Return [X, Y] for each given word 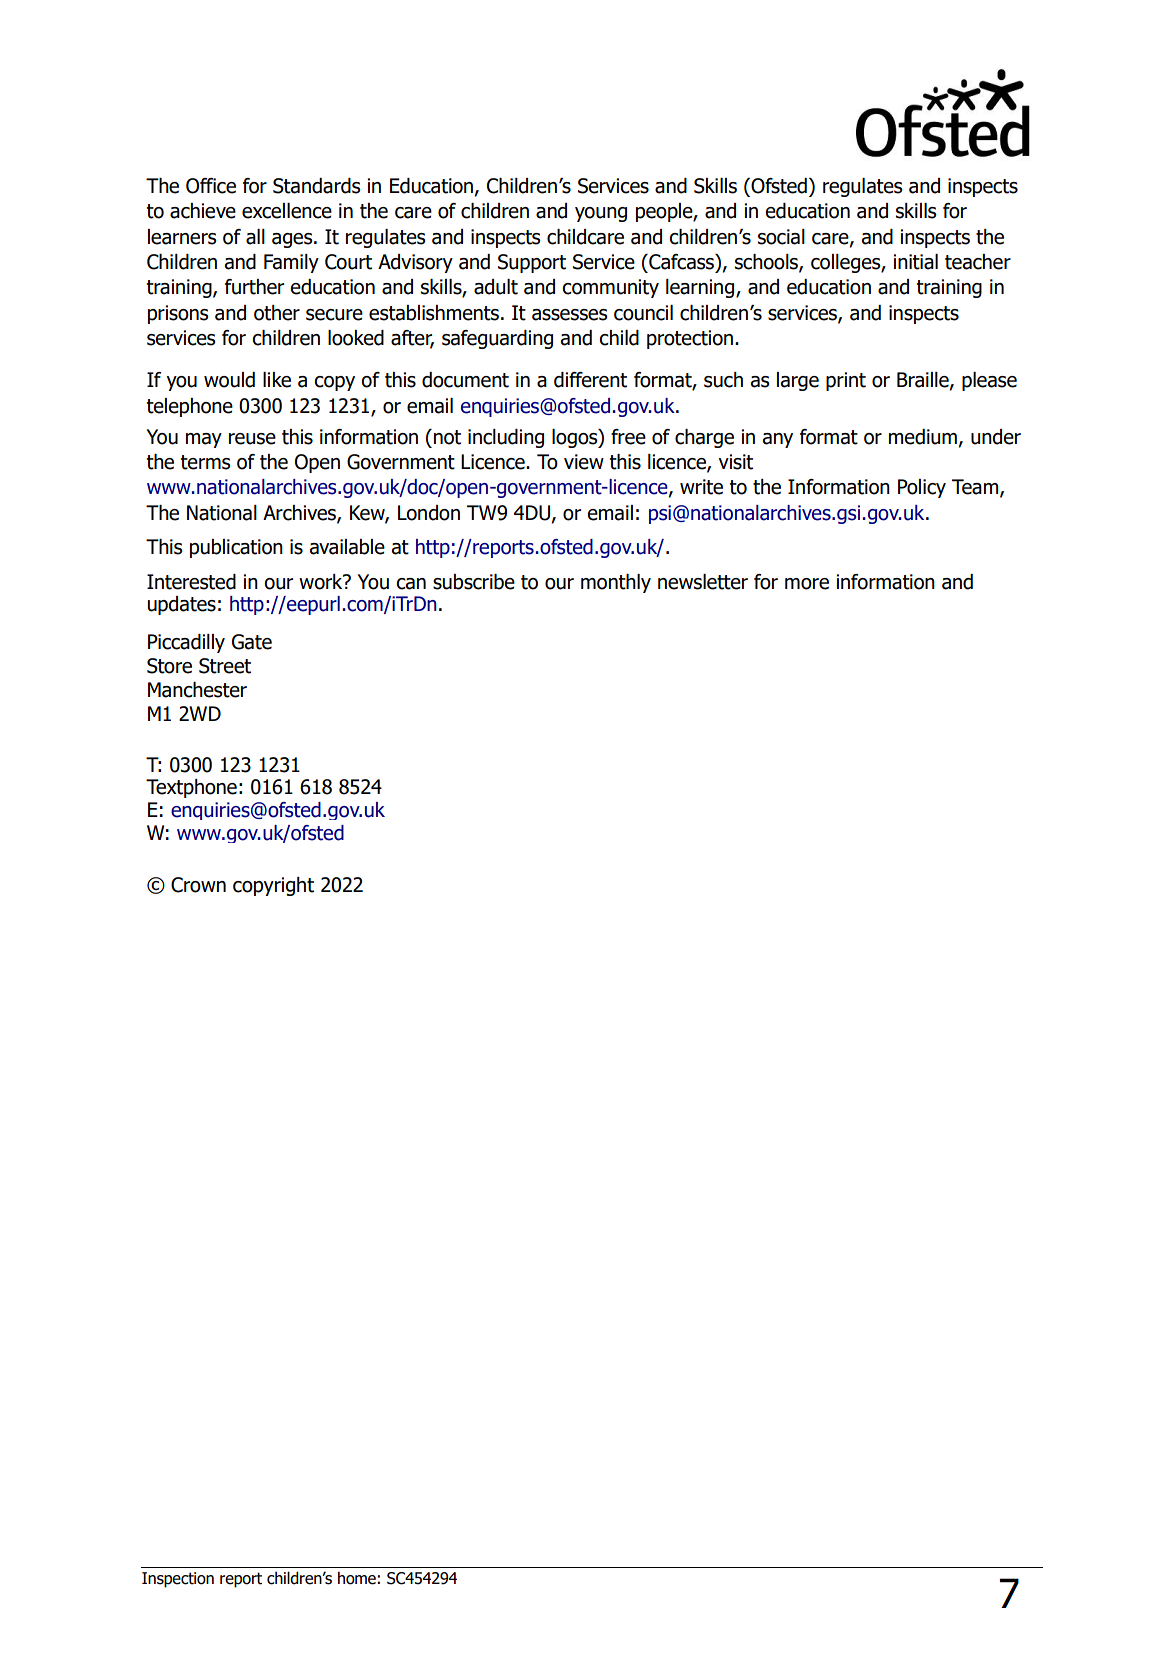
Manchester [197, 690]
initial [915, 262]
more [807, 584]
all [255, 237]
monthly [616, 583]
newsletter [703, 582]
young [601, 214]
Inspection [178, 1580]
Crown [198, 885]
